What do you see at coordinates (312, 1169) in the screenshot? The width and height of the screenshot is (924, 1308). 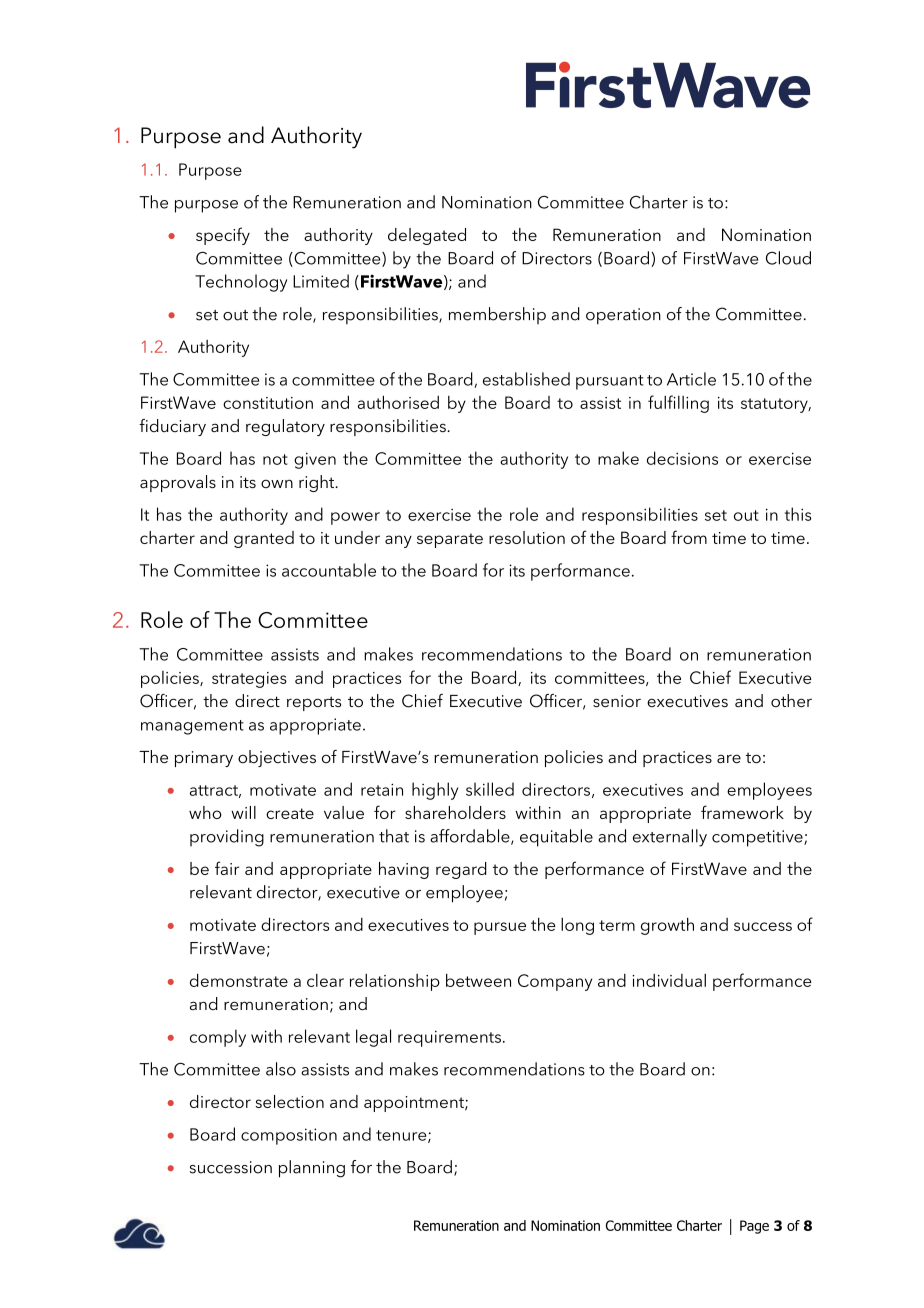 I see `planning` at bounding box center [312, 1169].
